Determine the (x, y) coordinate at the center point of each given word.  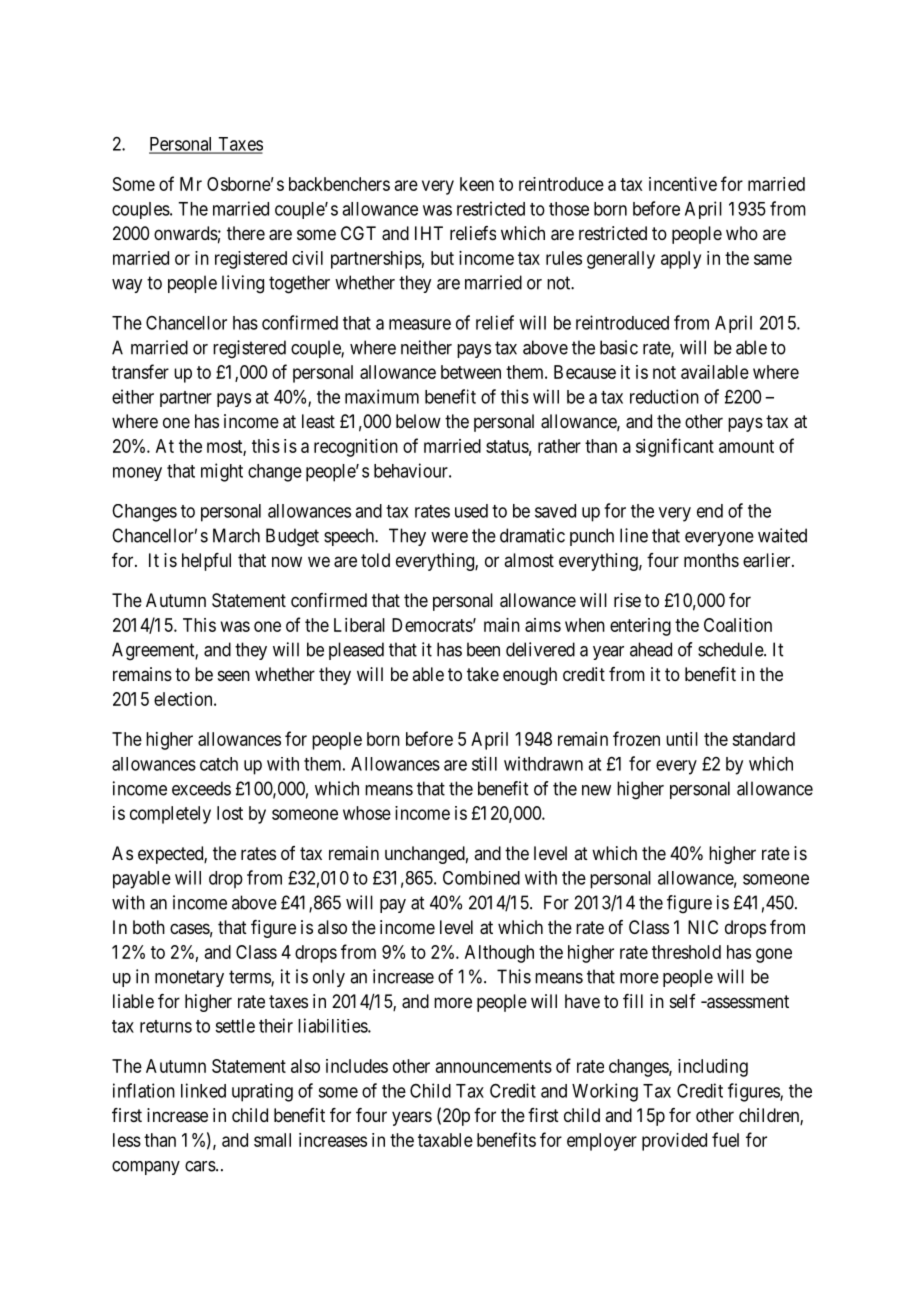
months (711, 560)
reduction (664, 396)
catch (219, 764)
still (484, 763)
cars (200, 1166)
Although (499, 954)
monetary (189, 978)
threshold (686, 952)
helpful (206, 562)
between (471, 372)
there (246, 233)
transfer (140, 371)
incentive (683, 184)
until (682, 739)
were (449, 537)
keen (477, 184)
